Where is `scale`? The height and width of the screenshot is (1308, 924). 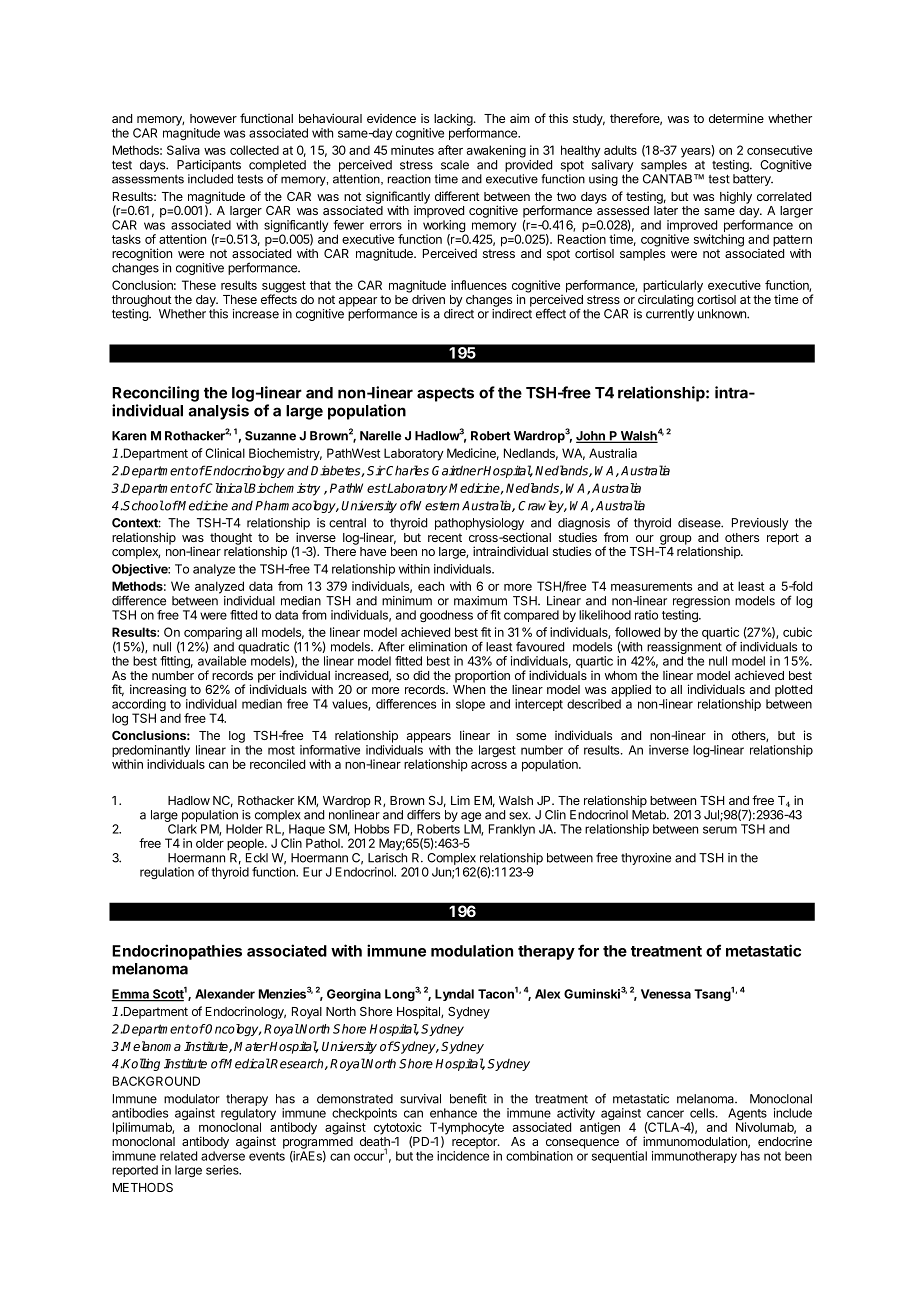
scale is located at coordinates (455, 165).
